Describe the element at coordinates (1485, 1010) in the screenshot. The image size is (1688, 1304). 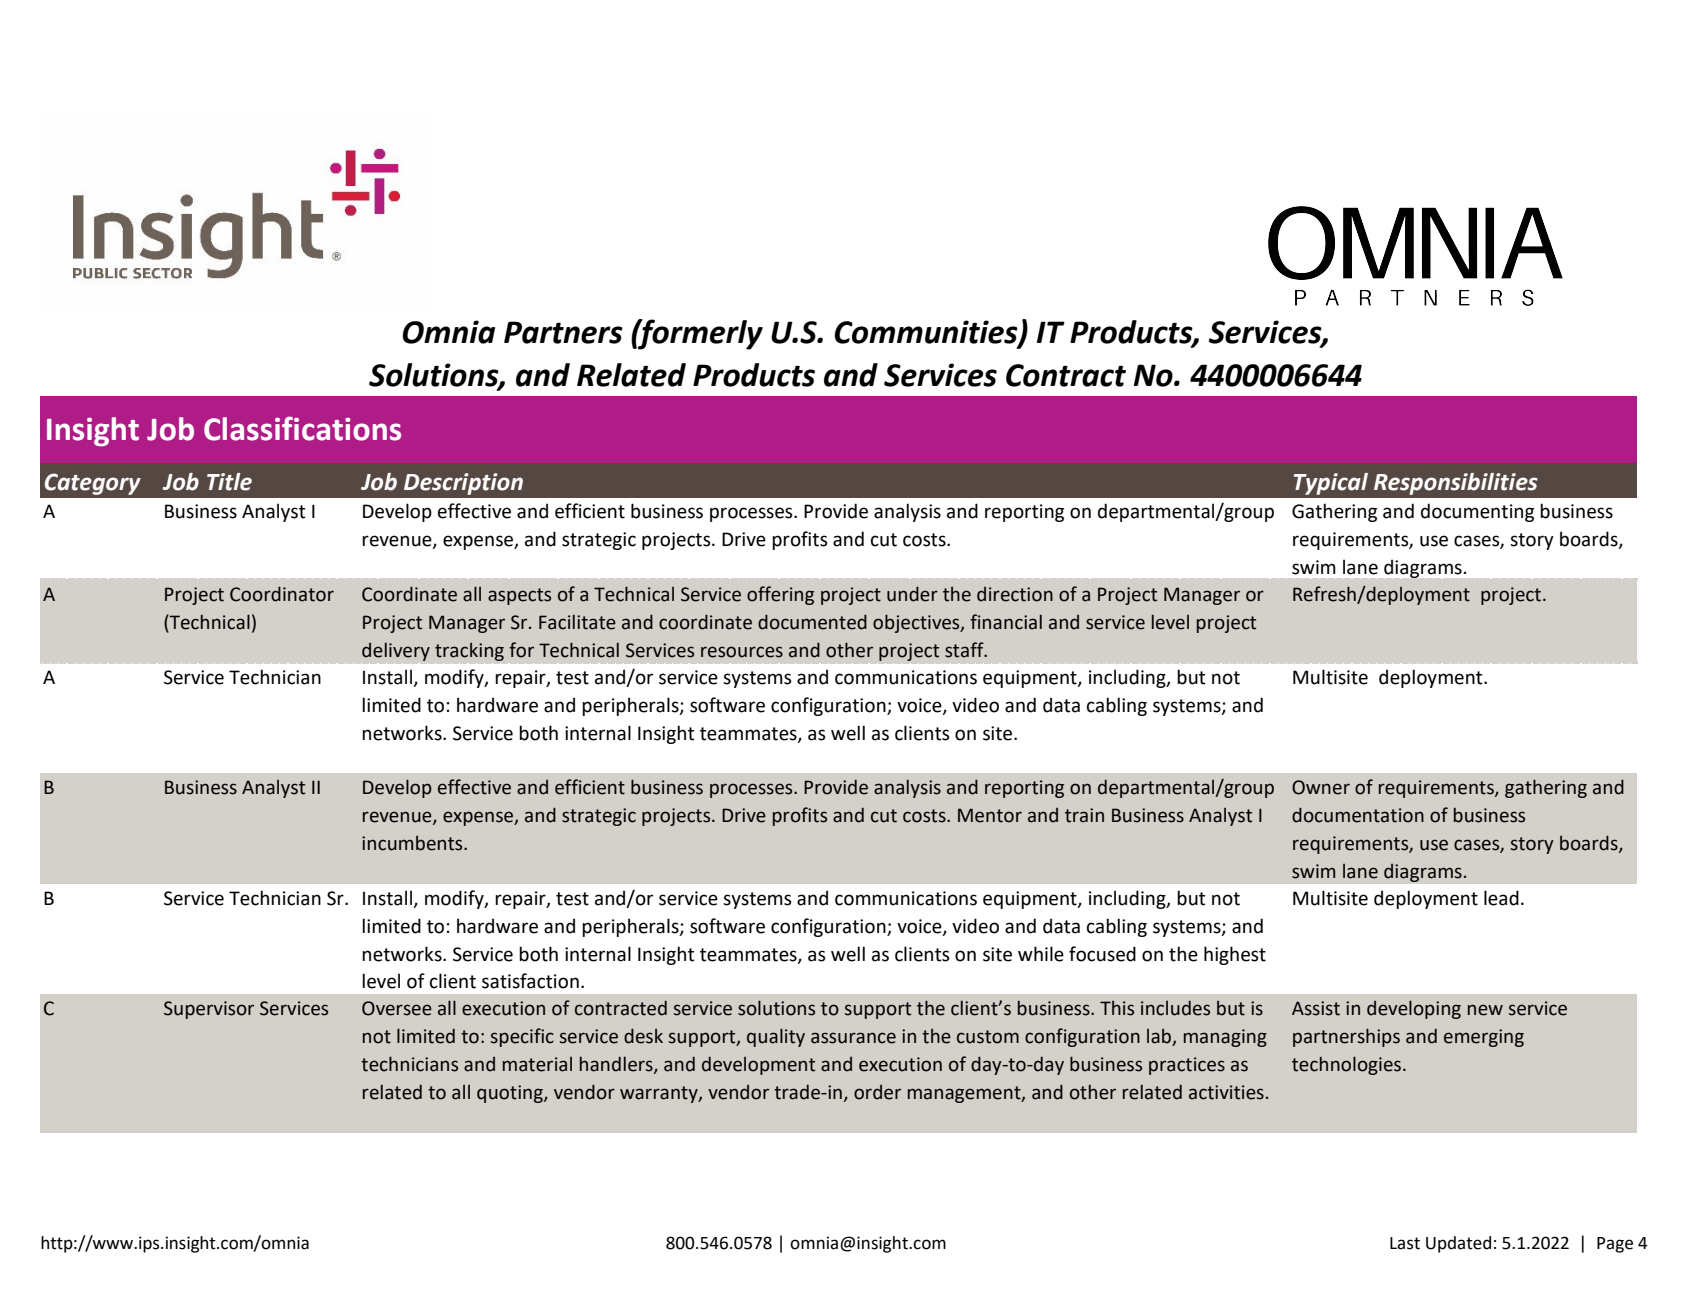
I see `new` at that location.
